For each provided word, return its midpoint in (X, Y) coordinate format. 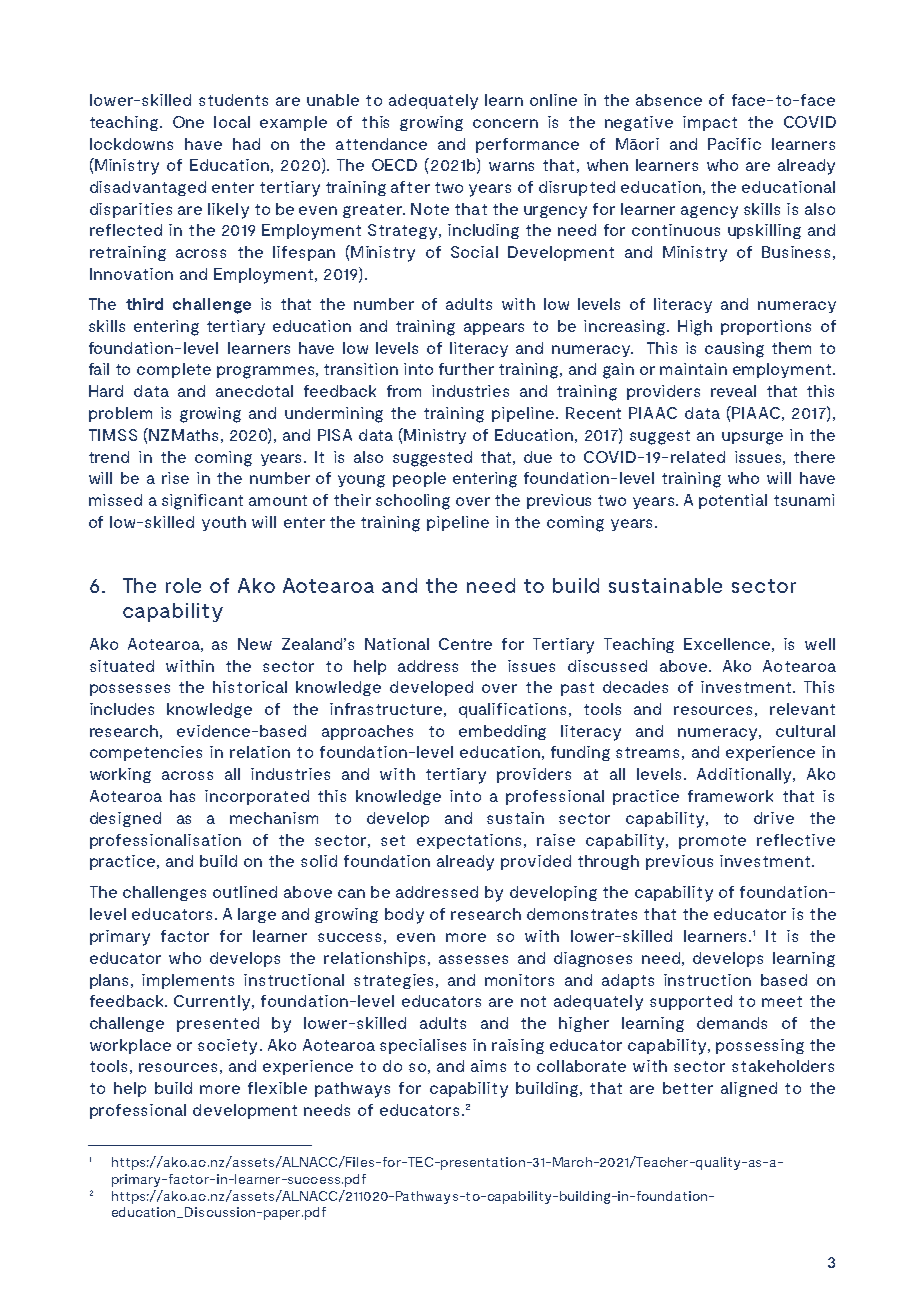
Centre (465, 644)
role (183, 585)
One (188, 122)
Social (474, 252)
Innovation (131, 274)
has (182, 796)
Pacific (734, 144)
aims (488, 1066)
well (820, 644)
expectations (471, 841)
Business (796, 252)
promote (712, 842)
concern (505, 123)
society (227, 1047)
